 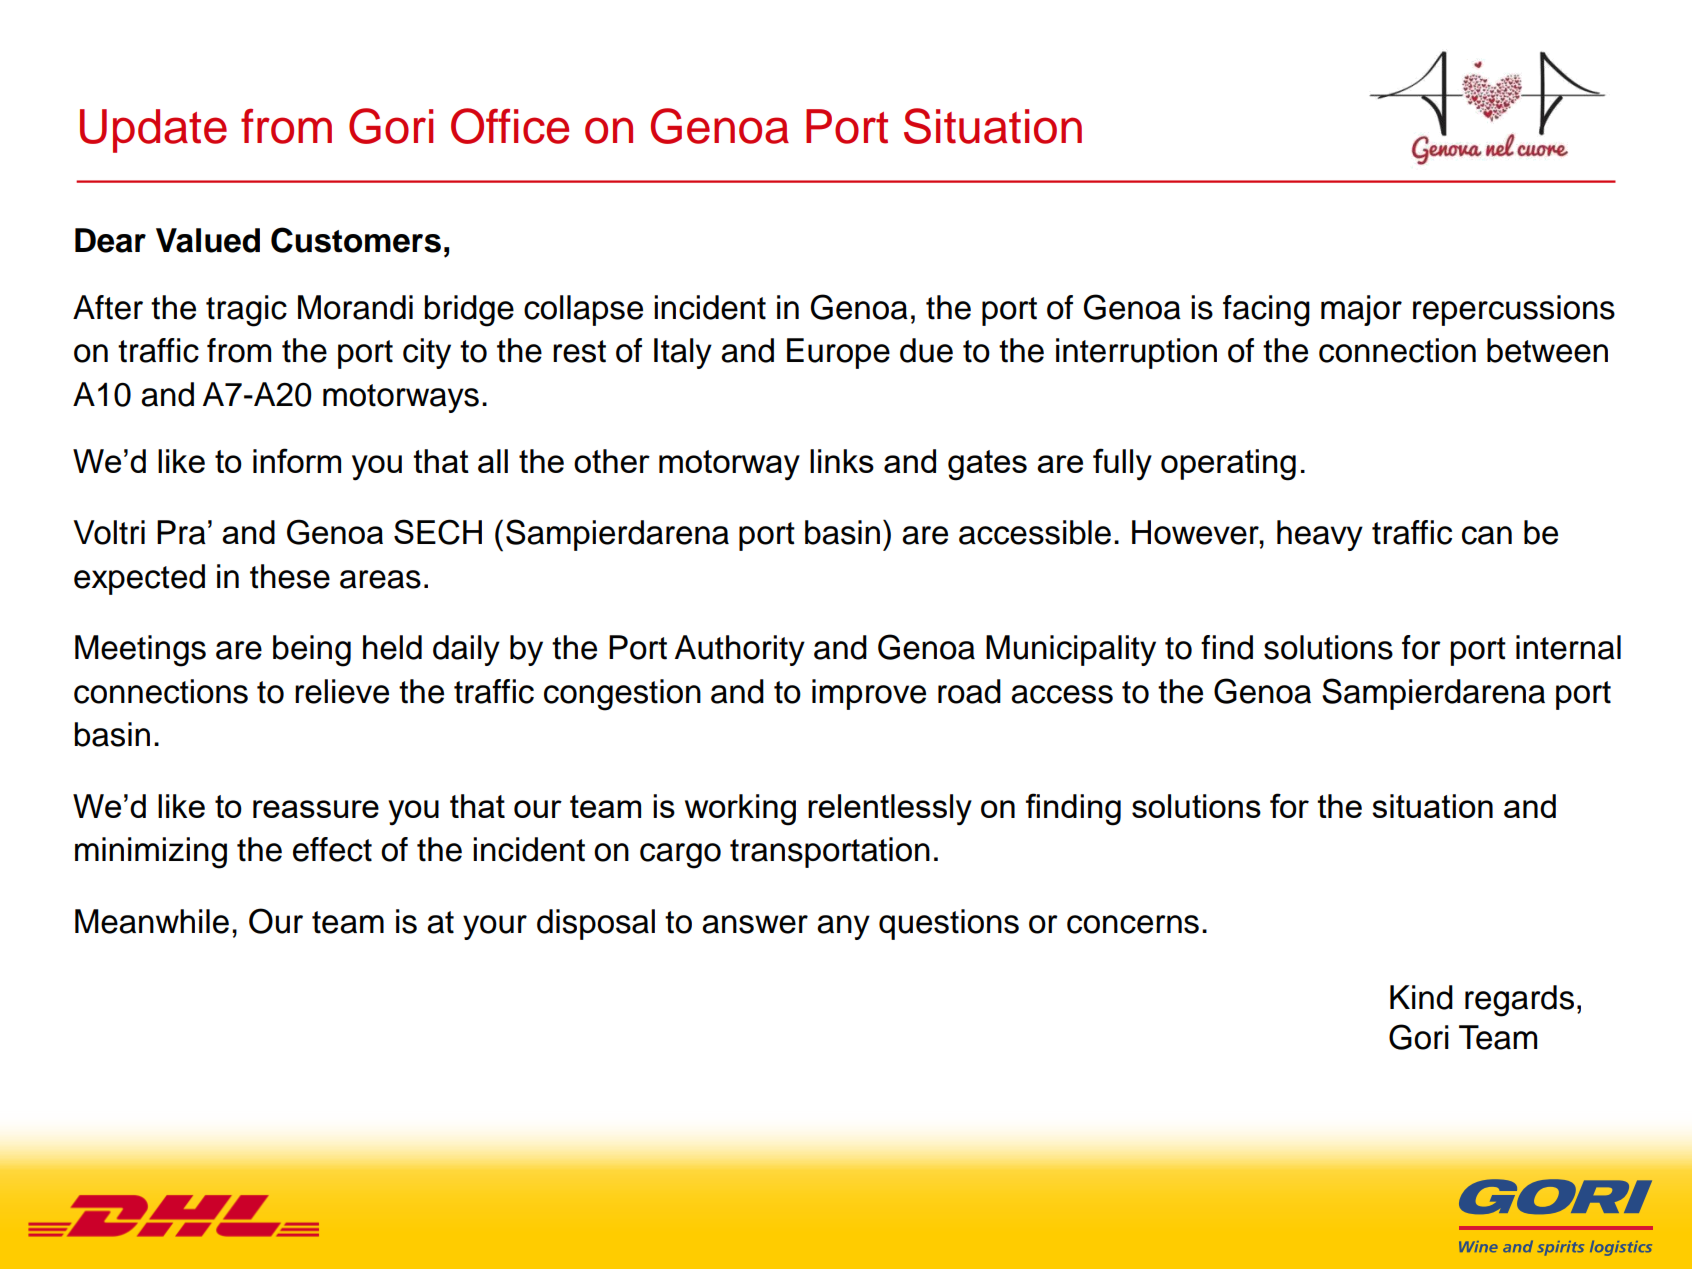 What do you see at coordinates (869, 694) in the screenshot?
I see `improve` at bounding box center [869, 694].
